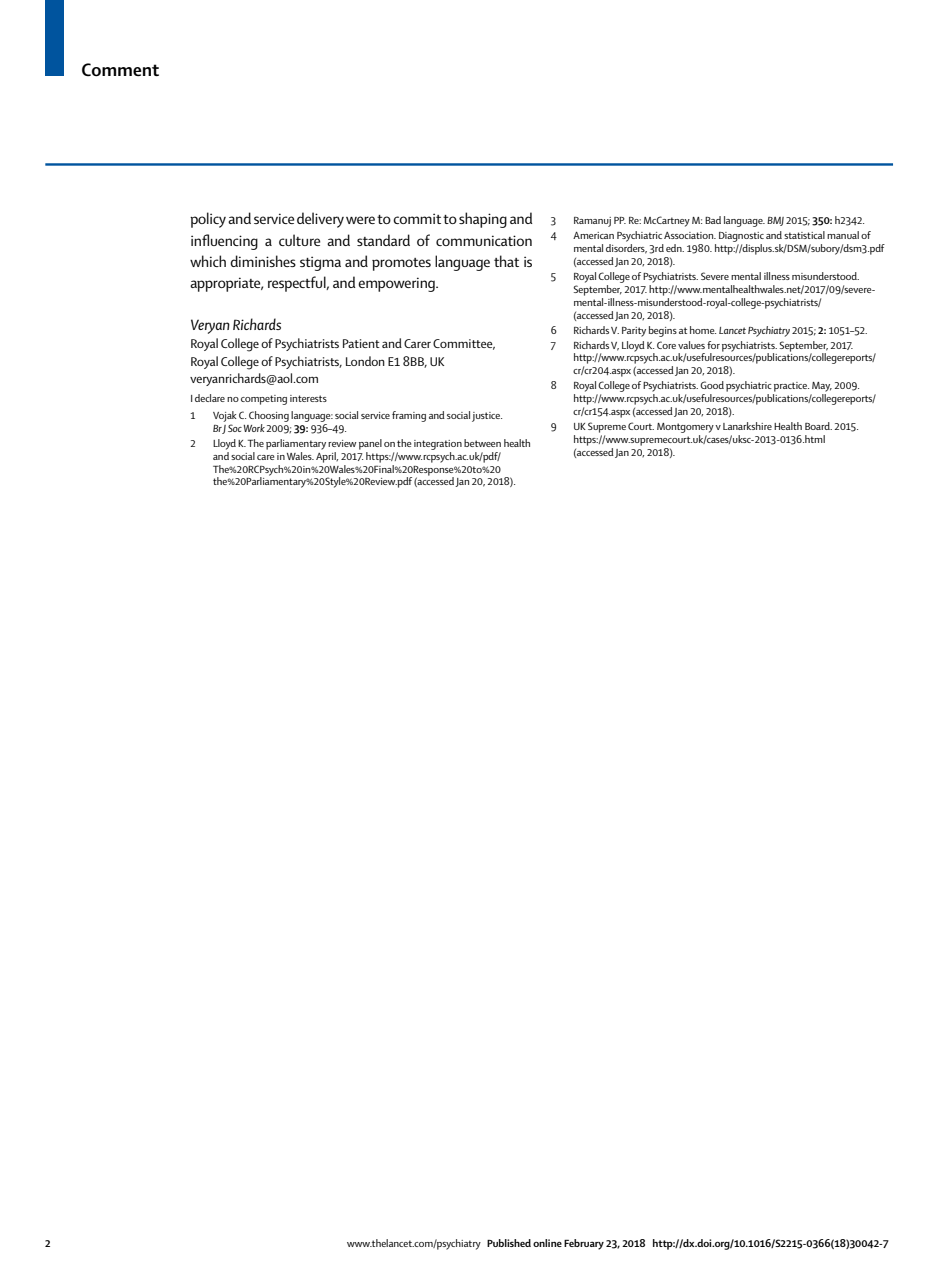  I want to click on shaping, so click(483, 220).
